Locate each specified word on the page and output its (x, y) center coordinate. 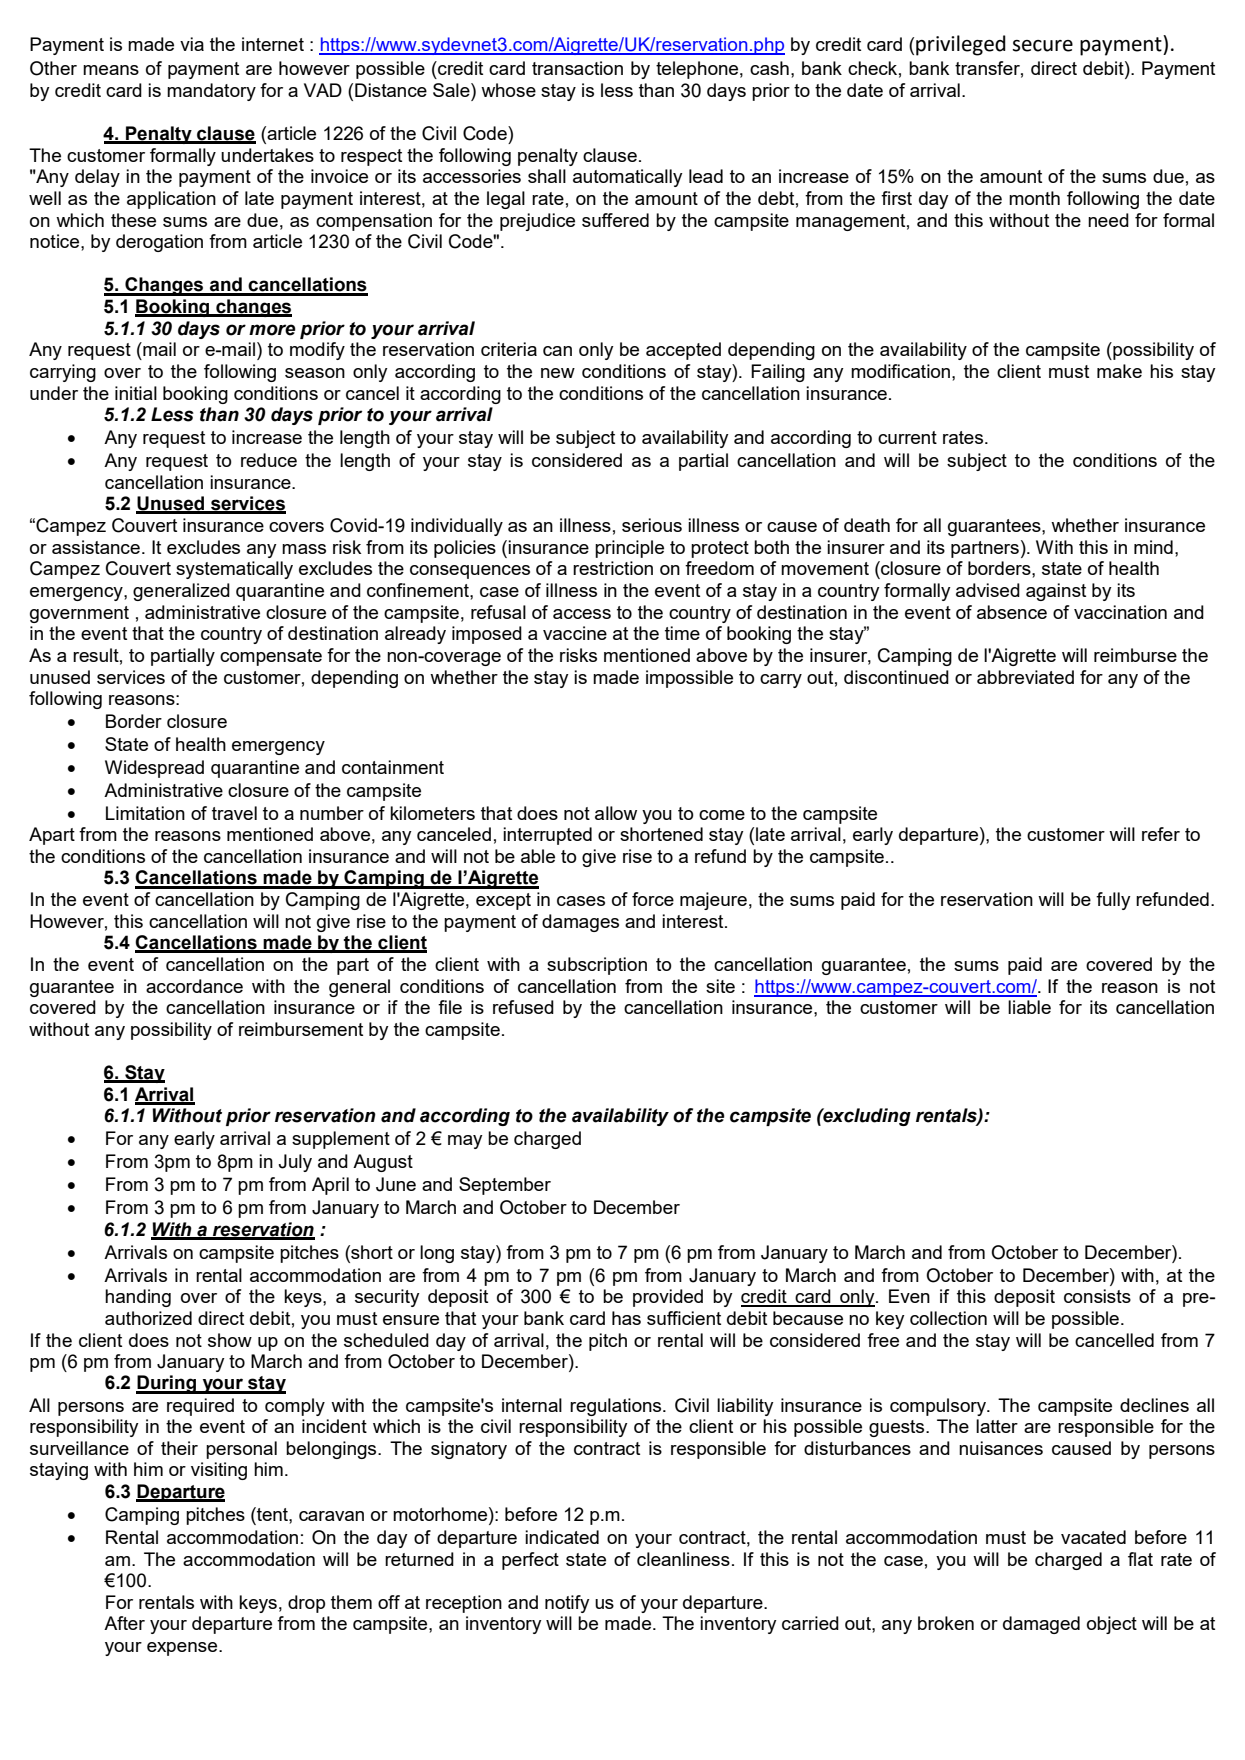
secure (1042, 46)
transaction (577, 68)
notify (567, 1604)
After (124, 1623)
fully (1113, 901)
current (907, 437)
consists (1097, 1296)
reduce (269, 460)
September (505, 1186)
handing (138, 1298)
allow (616, 813)
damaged (1041, 1625)
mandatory (211, 92)
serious (652, 525)
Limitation (145, 813)
